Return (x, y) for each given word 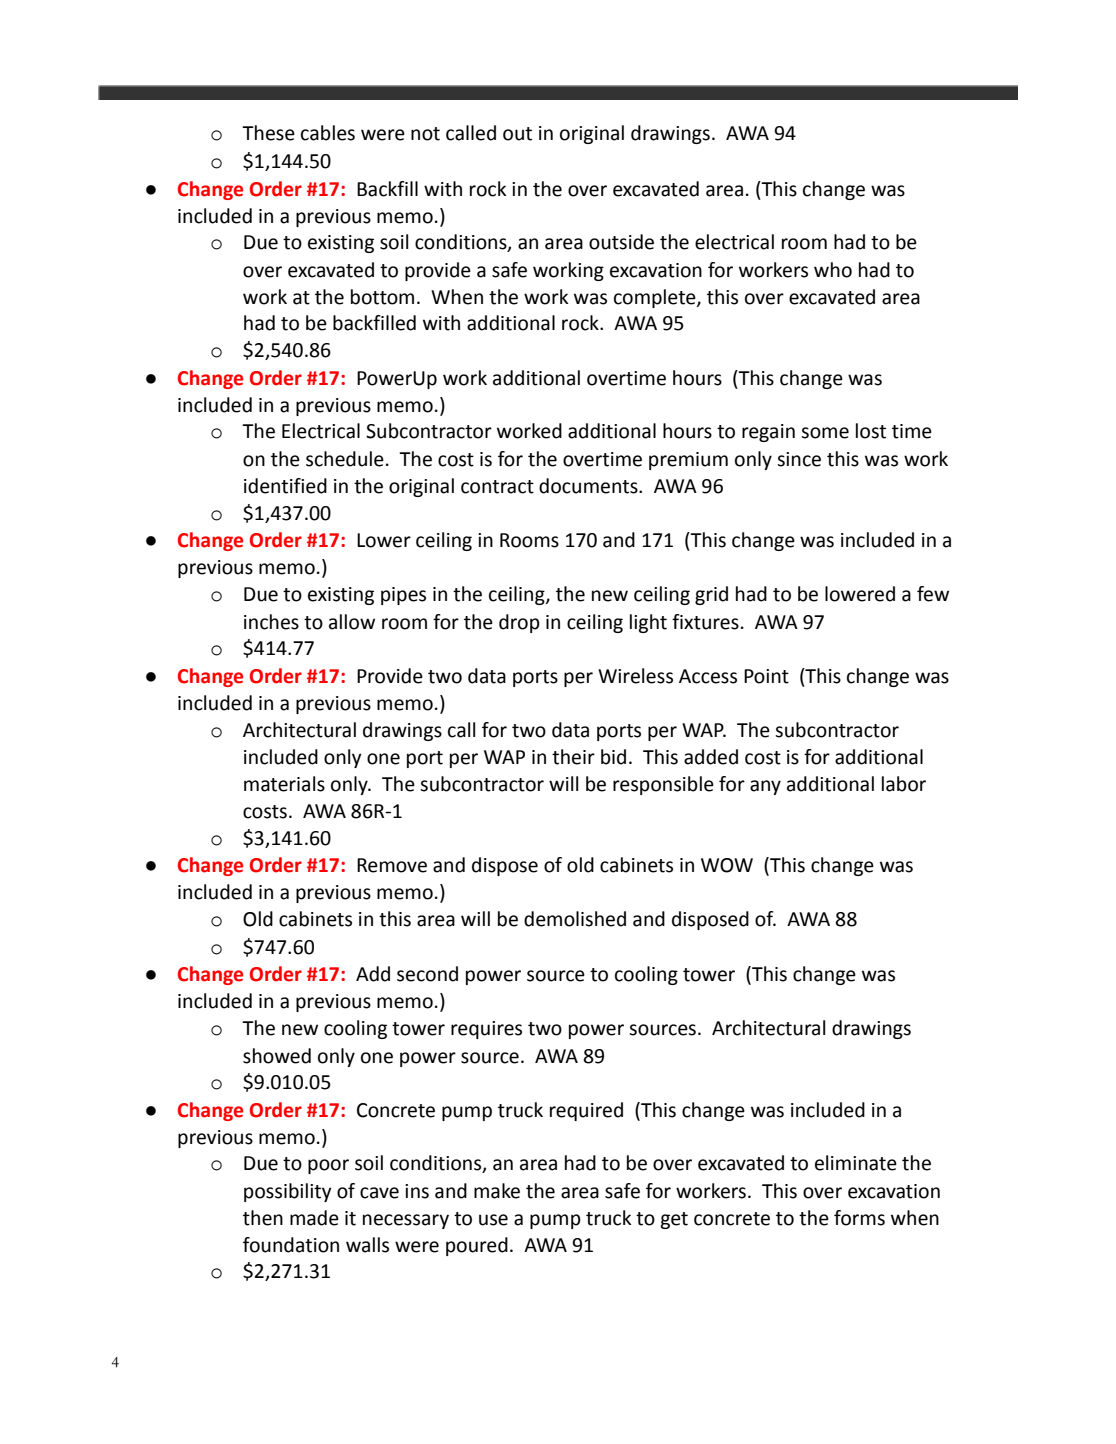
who (833, 270)
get (674, 1220)
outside (621, 242)
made (314, 1218)
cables (328, 133)
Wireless (635, 676)
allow (352, 622)
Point (766, 676)
